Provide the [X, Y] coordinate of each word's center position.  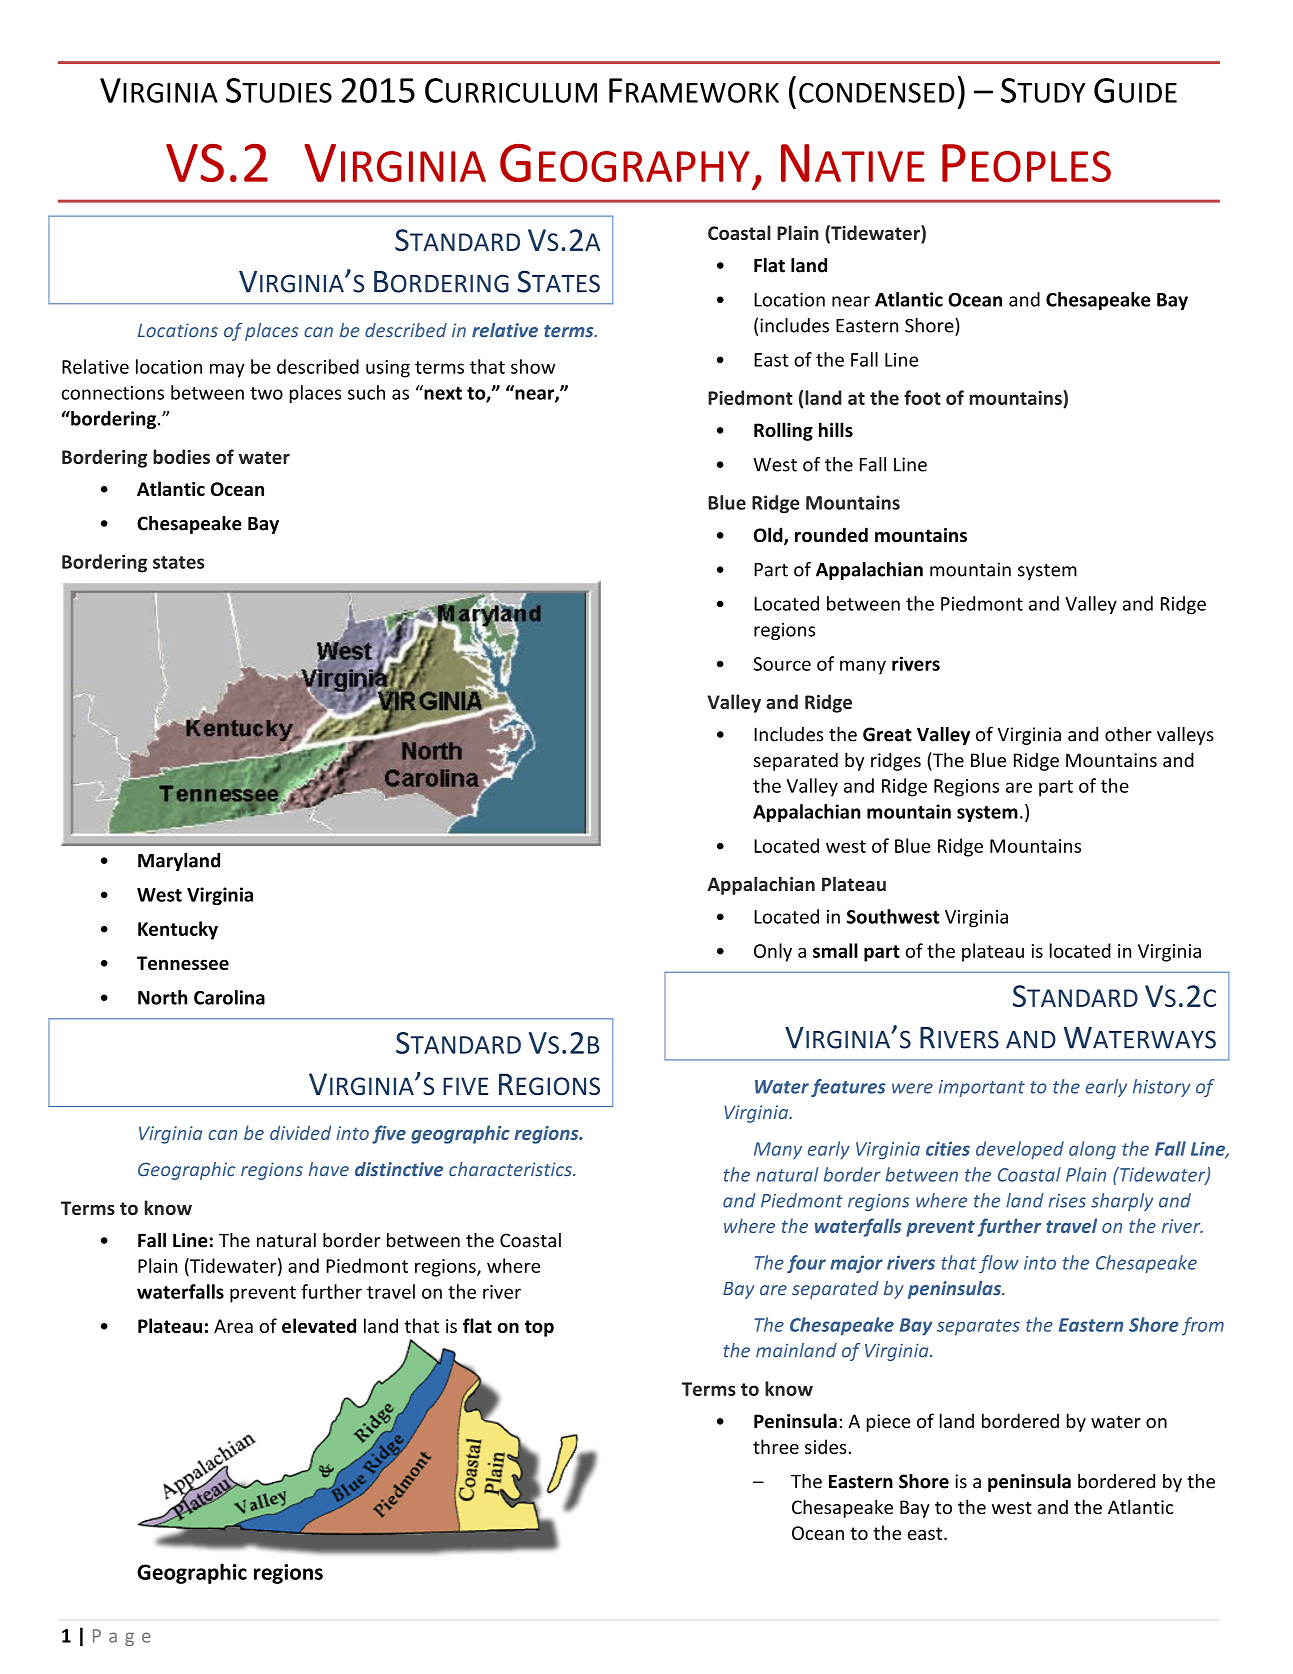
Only [773, 952]
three [776, 1446]
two [266, 393]
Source [782, 664]
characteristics [511, 1169]
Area [233, 1326]
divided [300, 1132]
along [1092, 1150]
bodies [181, 456]
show [533, 366]
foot [922, 397]
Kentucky [178, 930]
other [1128, 734]
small [835, 950]
